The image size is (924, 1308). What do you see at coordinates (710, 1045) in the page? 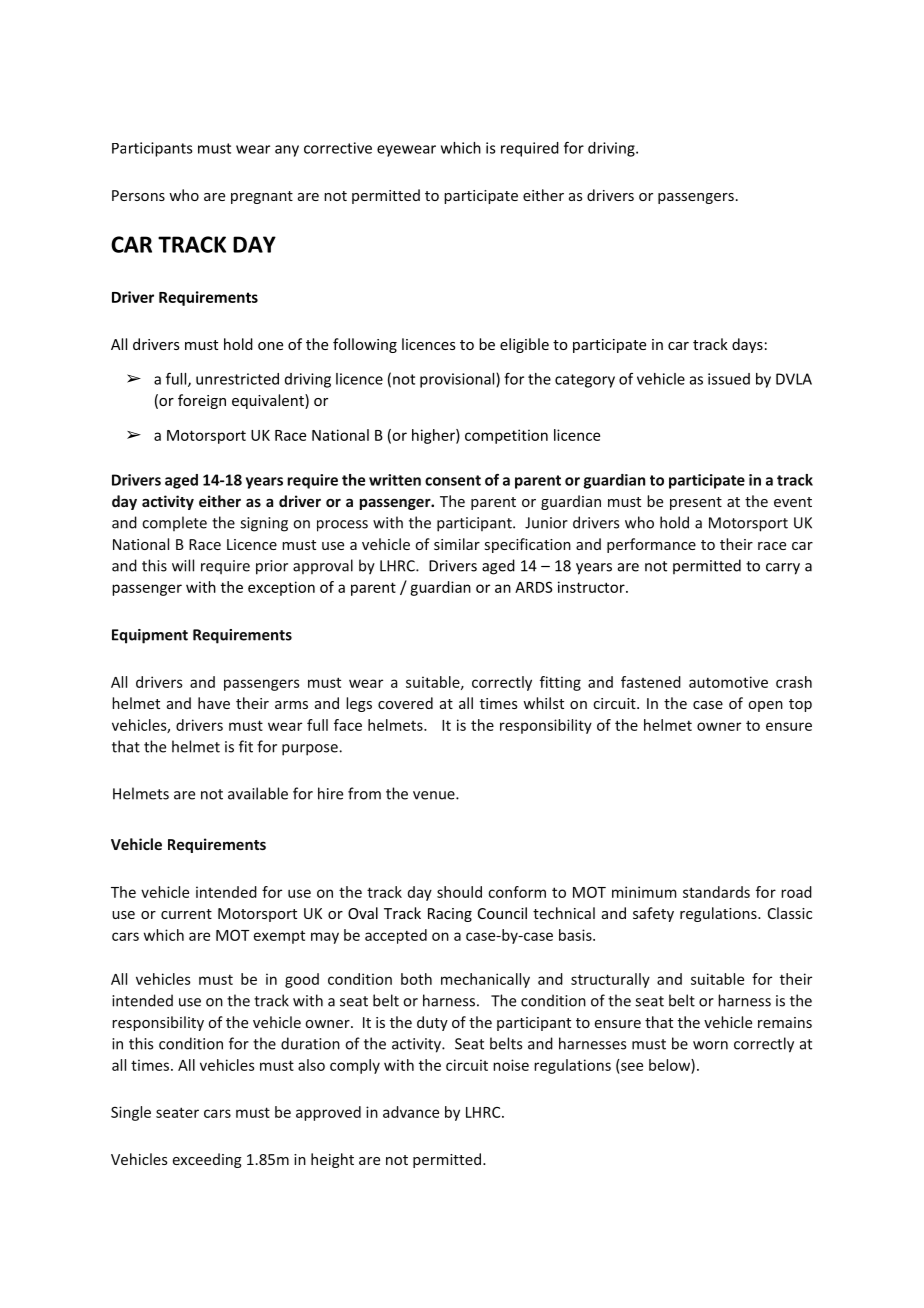
I see `worn` at bounding box center [710, 1045].
